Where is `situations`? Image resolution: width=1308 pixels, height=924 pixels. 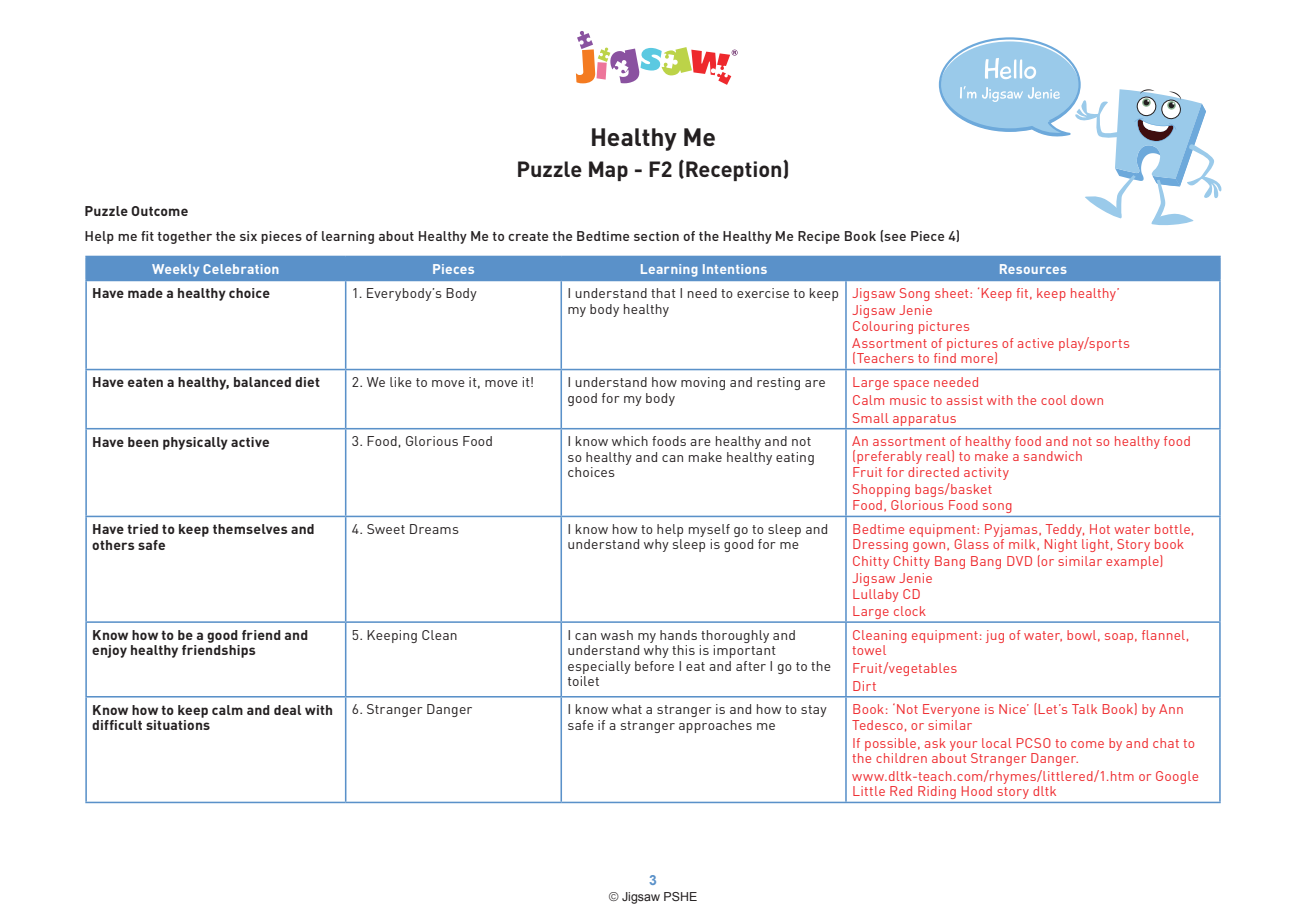 situations is located at coordinates (178, 725).
